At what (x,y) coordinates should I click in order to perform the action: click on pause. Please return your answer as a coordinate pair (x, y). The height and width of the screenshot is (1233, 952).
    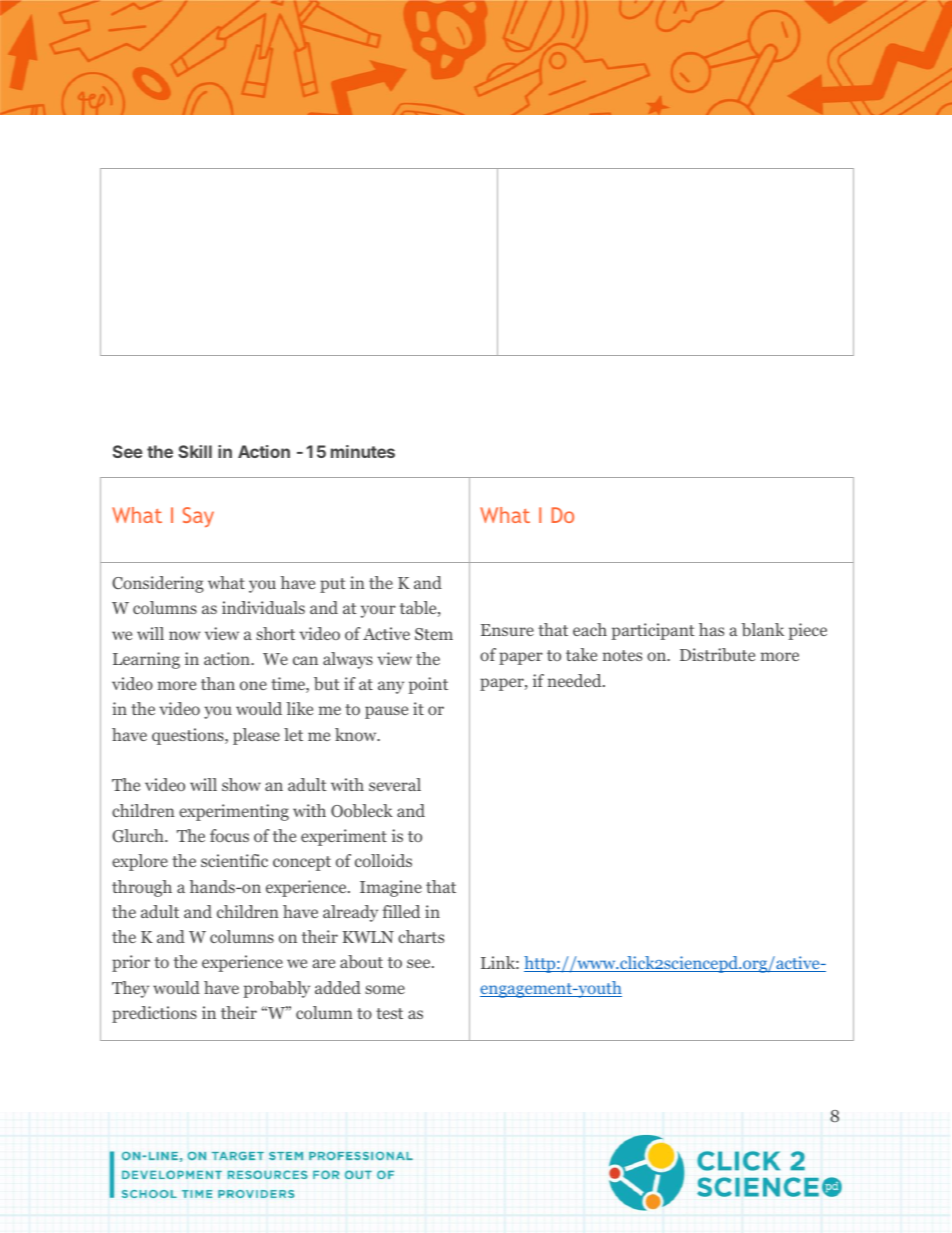
    Looking at the image, I should click on (386, 712).
